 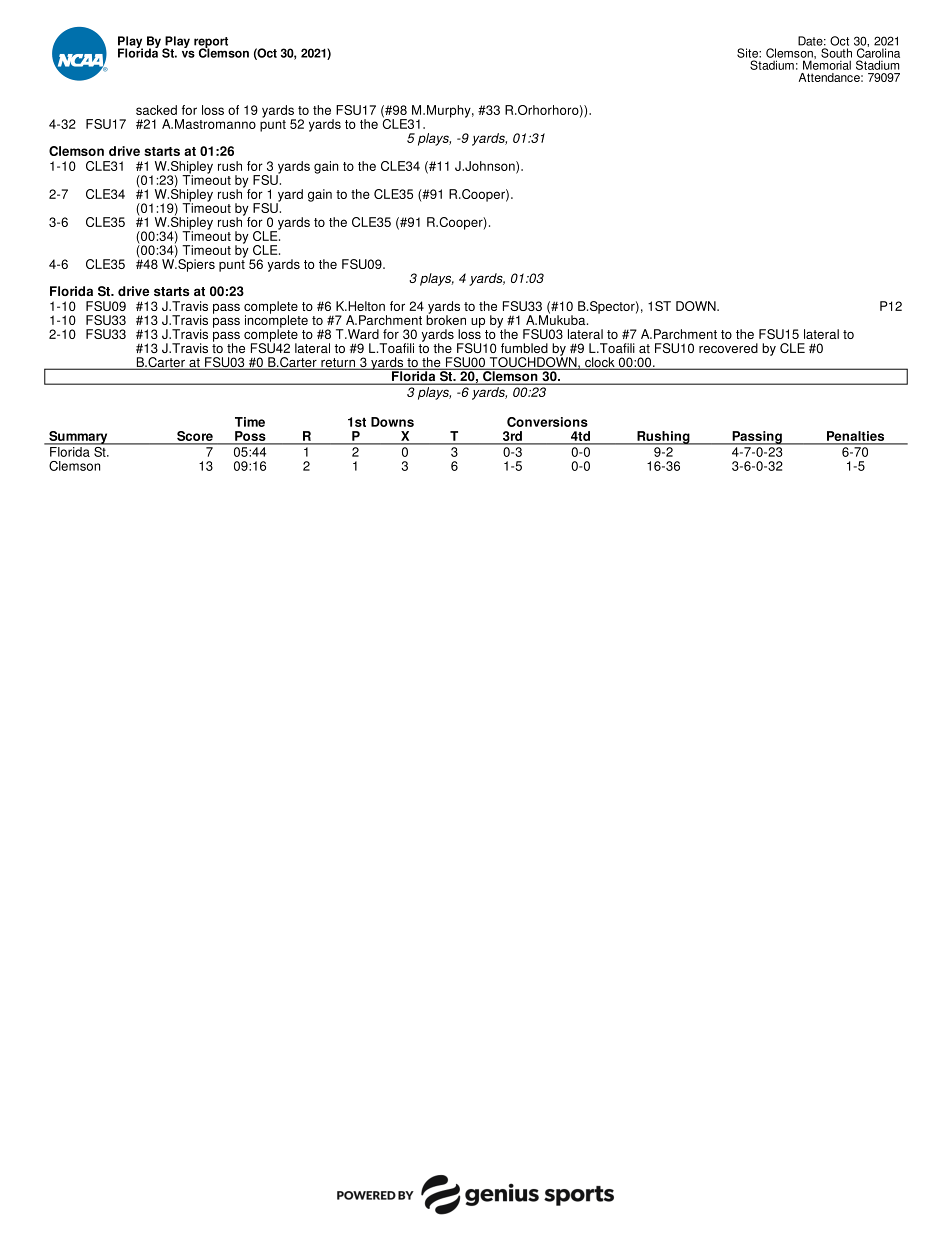 I want to click on fumbled, so click(x=524, y=348).
